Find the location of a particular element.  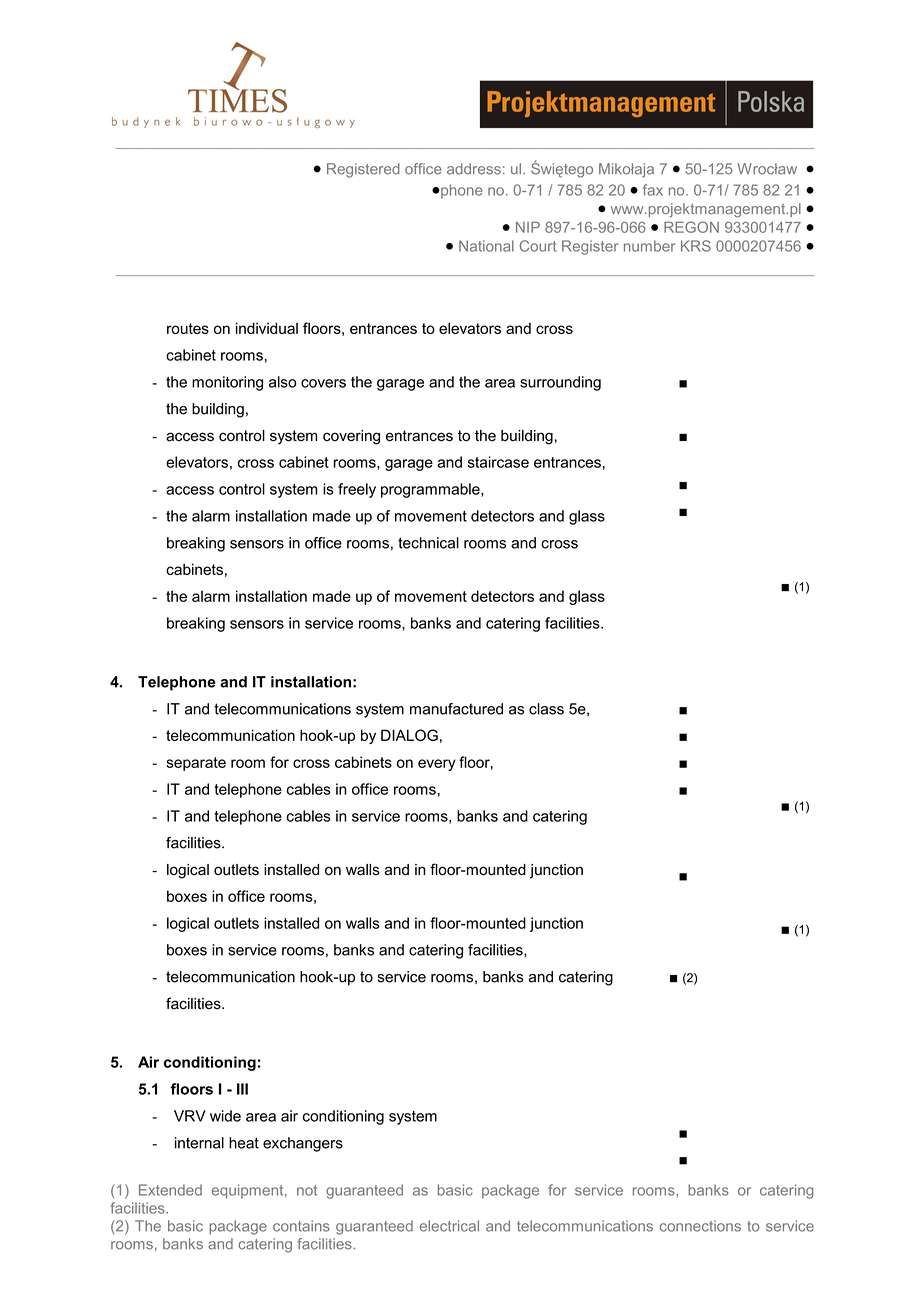

address is located at coordinates (474, 169).
